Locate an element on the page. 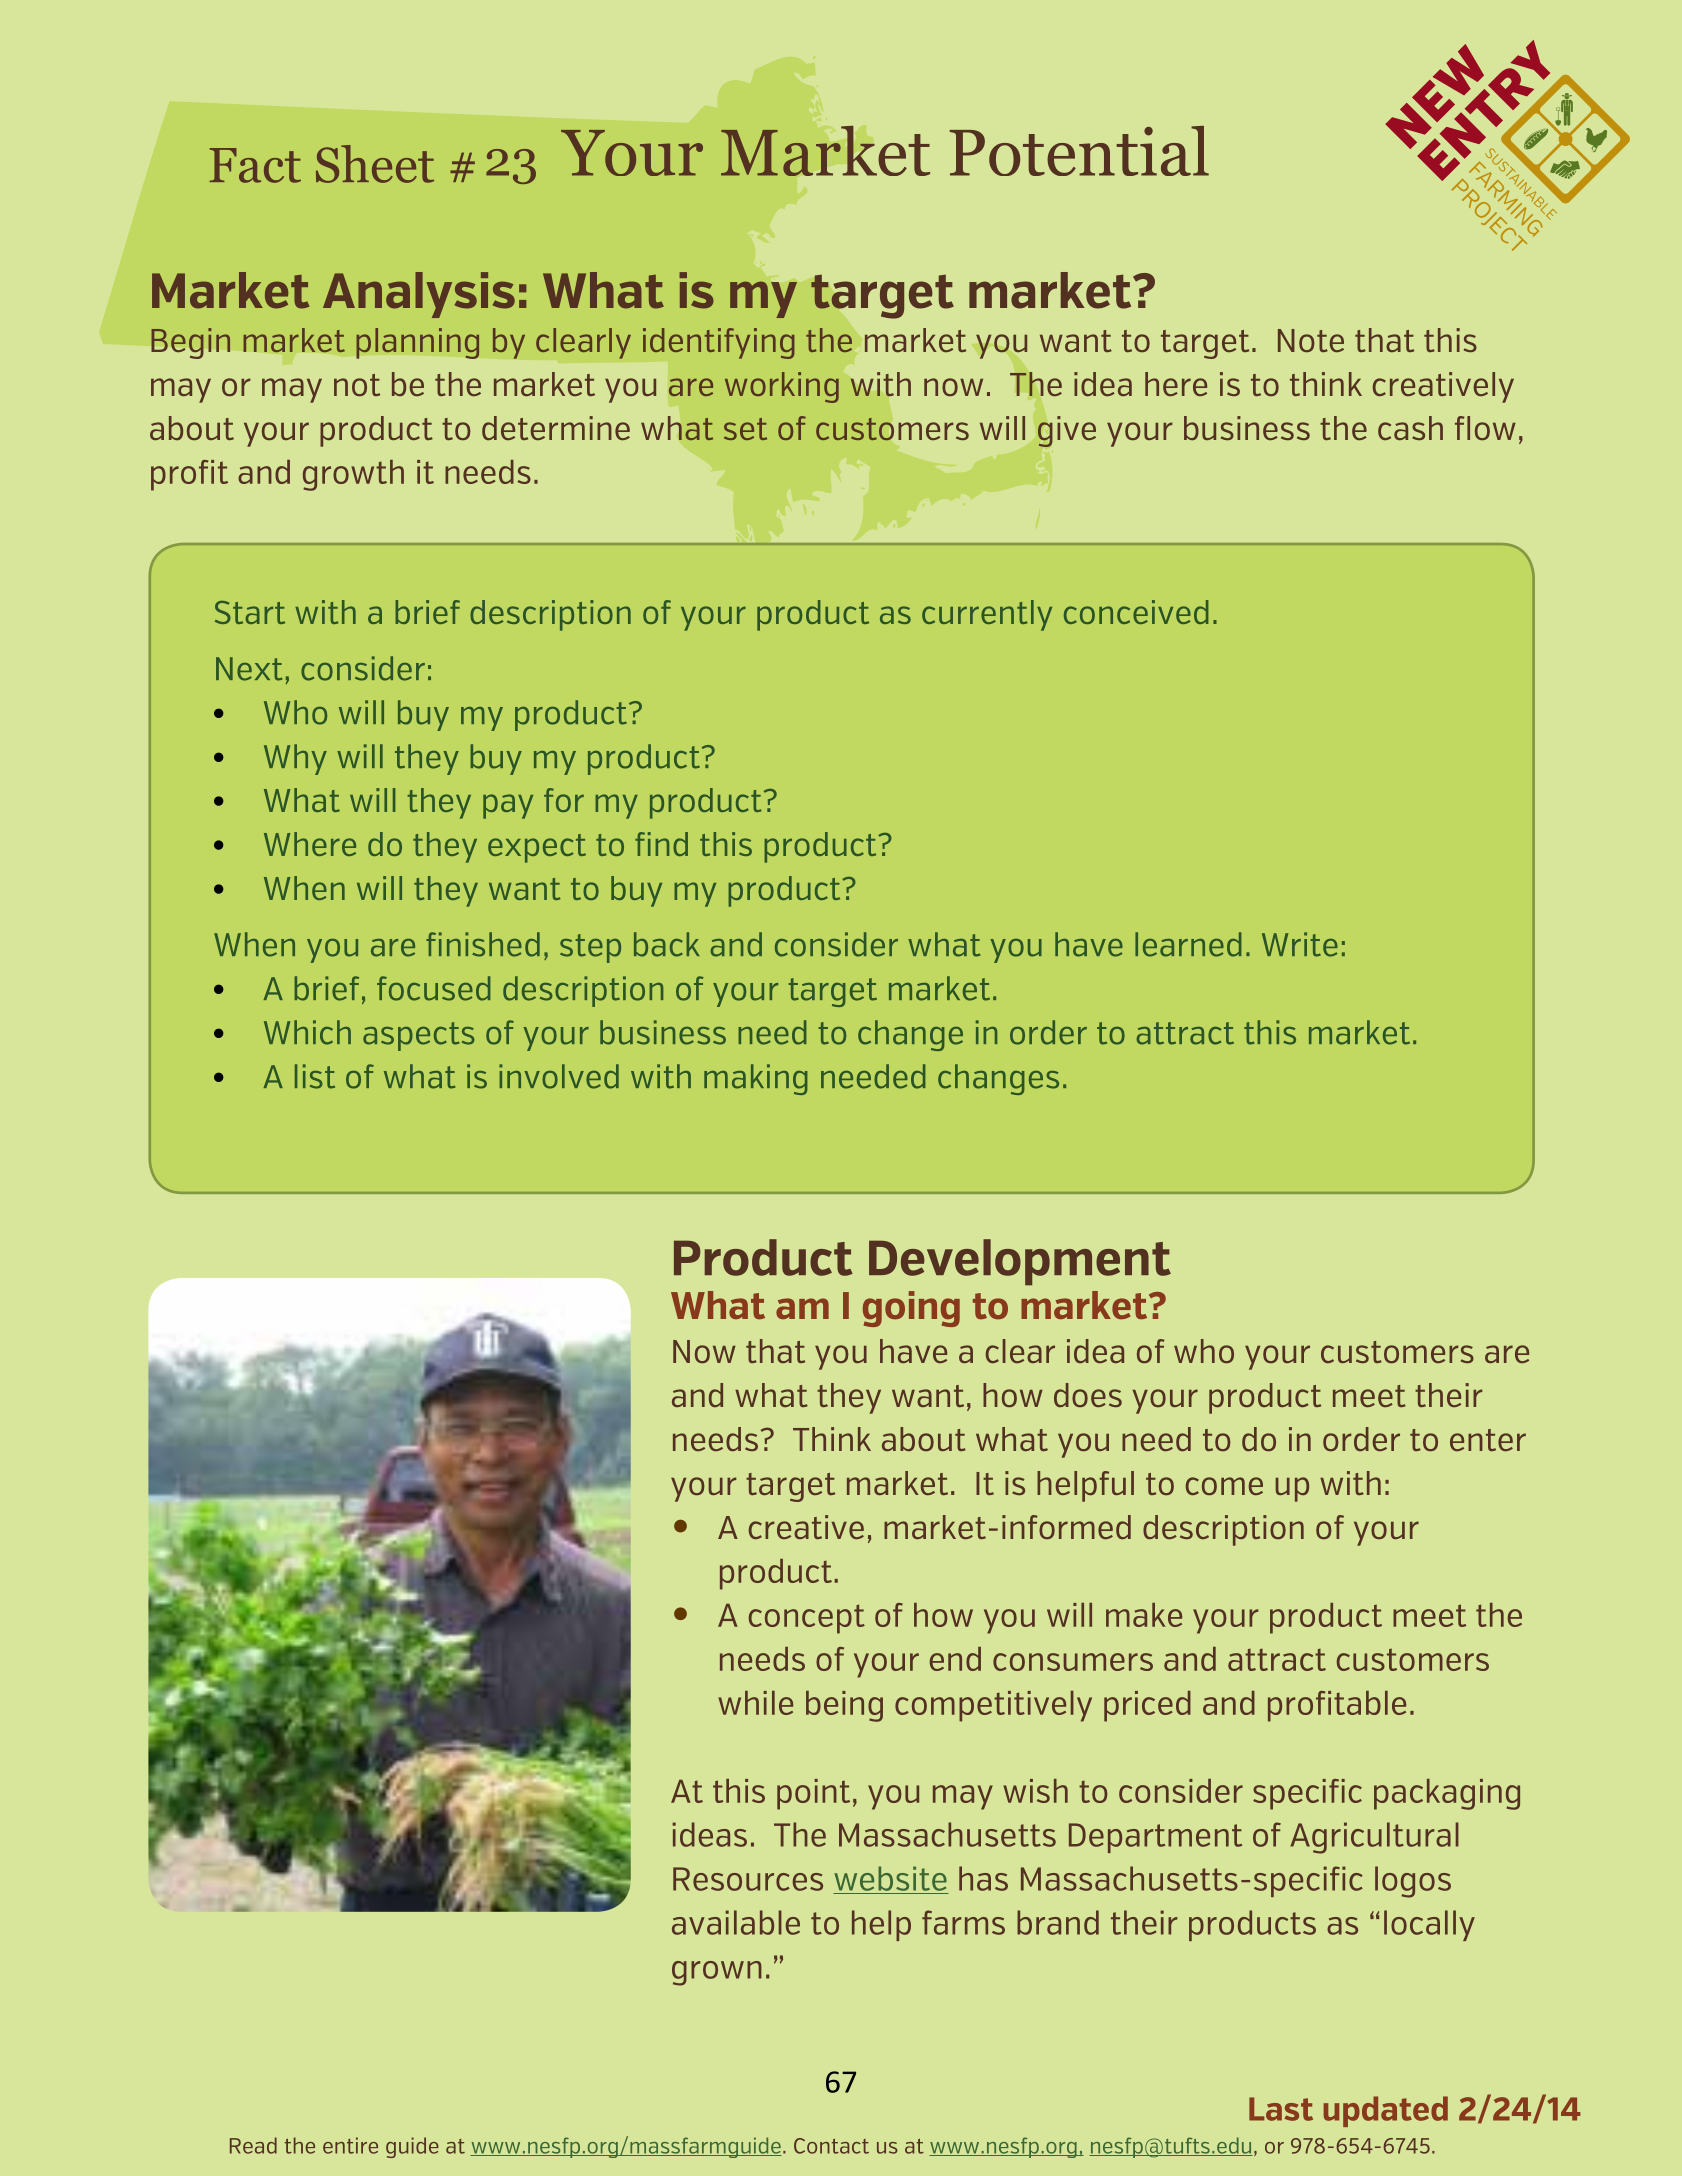 The height and width of the image is (2176, 1682). Last is located at coordinates (1281, 2109).
